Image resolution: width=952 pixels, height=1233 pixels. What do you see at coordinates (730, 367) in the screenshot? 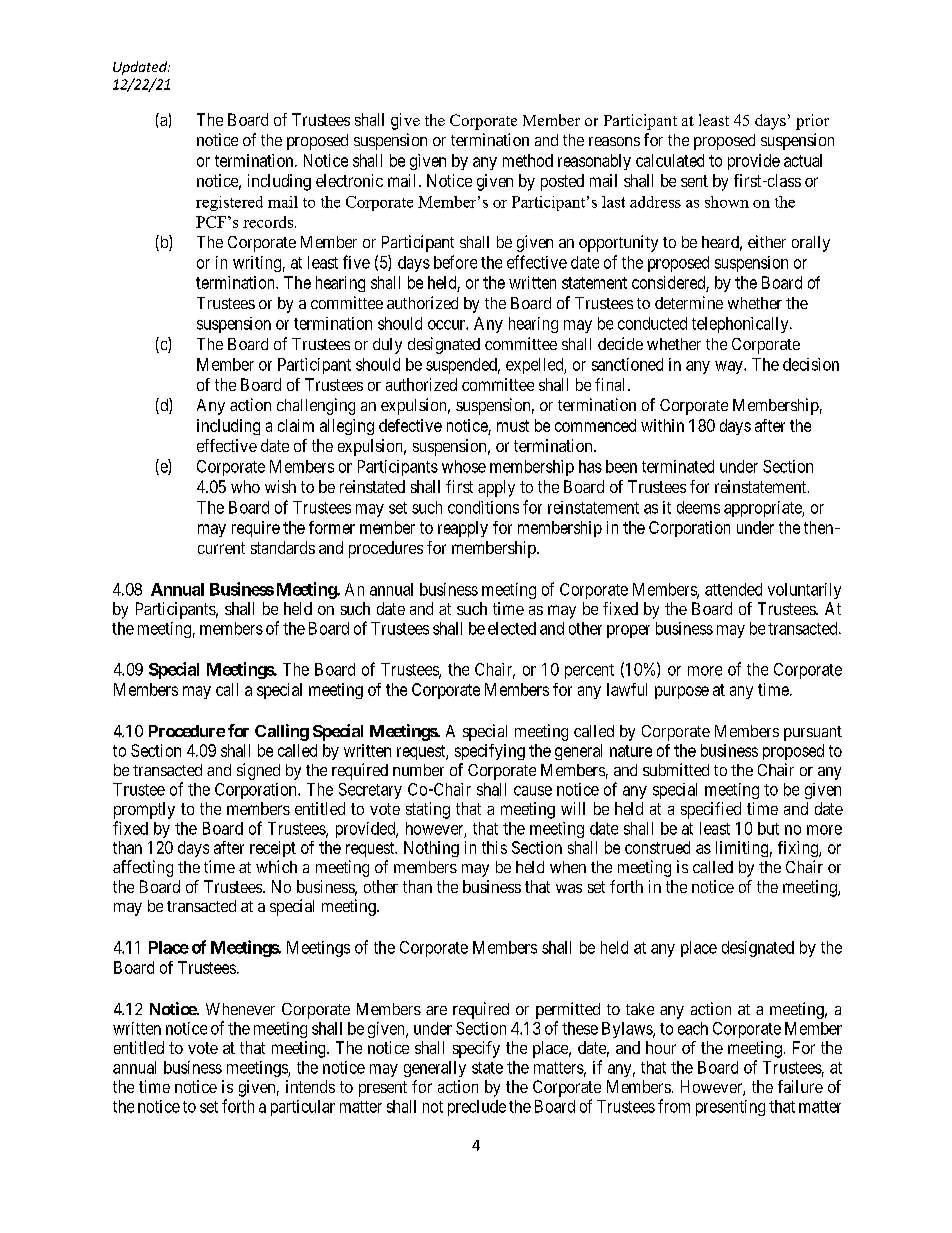
I see `way` at bounding box center [730, 367].
